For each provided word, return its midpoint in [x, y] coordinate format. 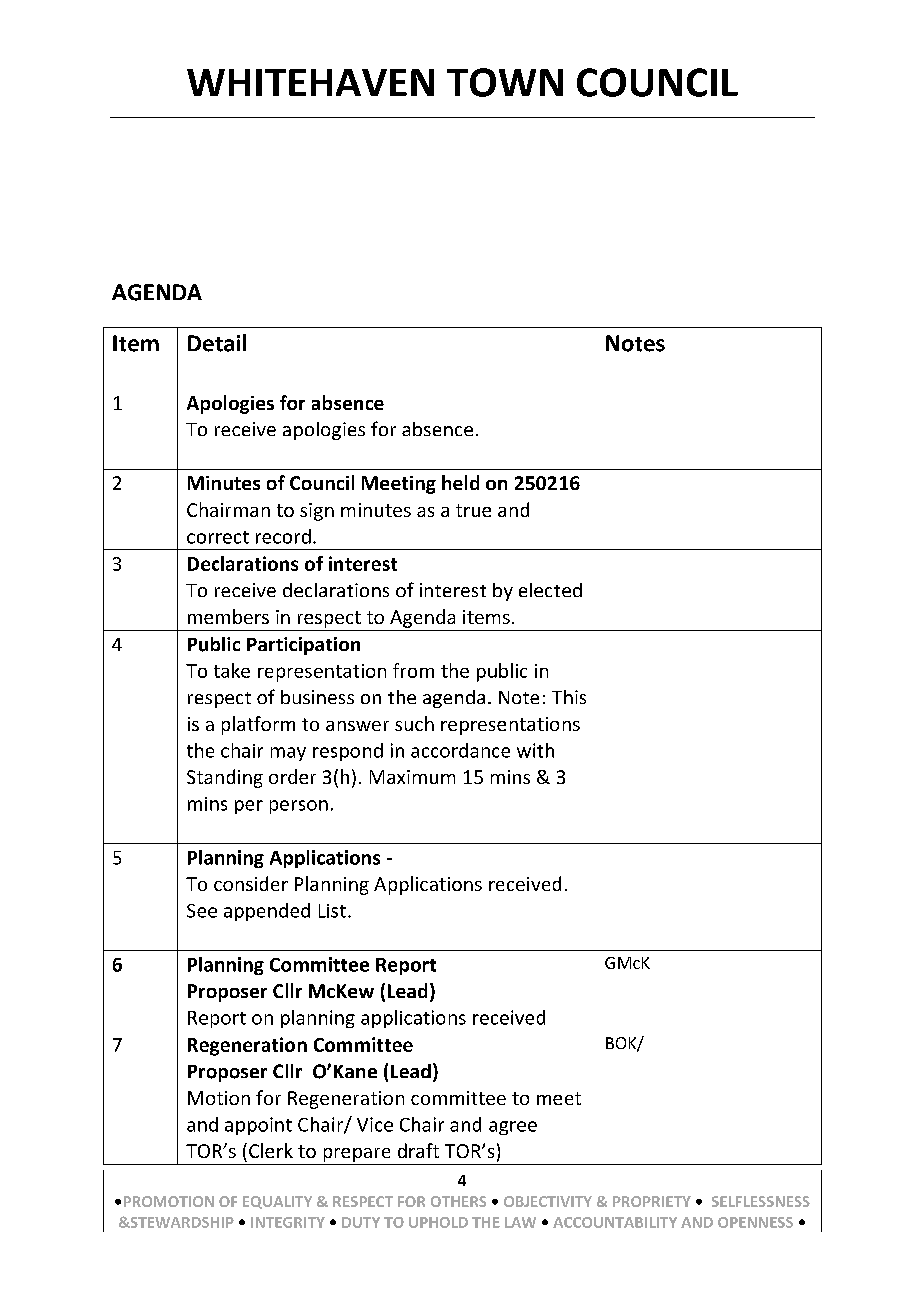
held [460, 482]
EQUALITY [277, 1202]
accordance [460, 750]
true [473, 510]
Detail [217, 343]
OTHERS [458, 1201]
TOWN [505, 82]
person [299, 807]
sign [317, 512]
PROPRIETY [652, 1201]
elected [550, 590]
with [535, 750]
